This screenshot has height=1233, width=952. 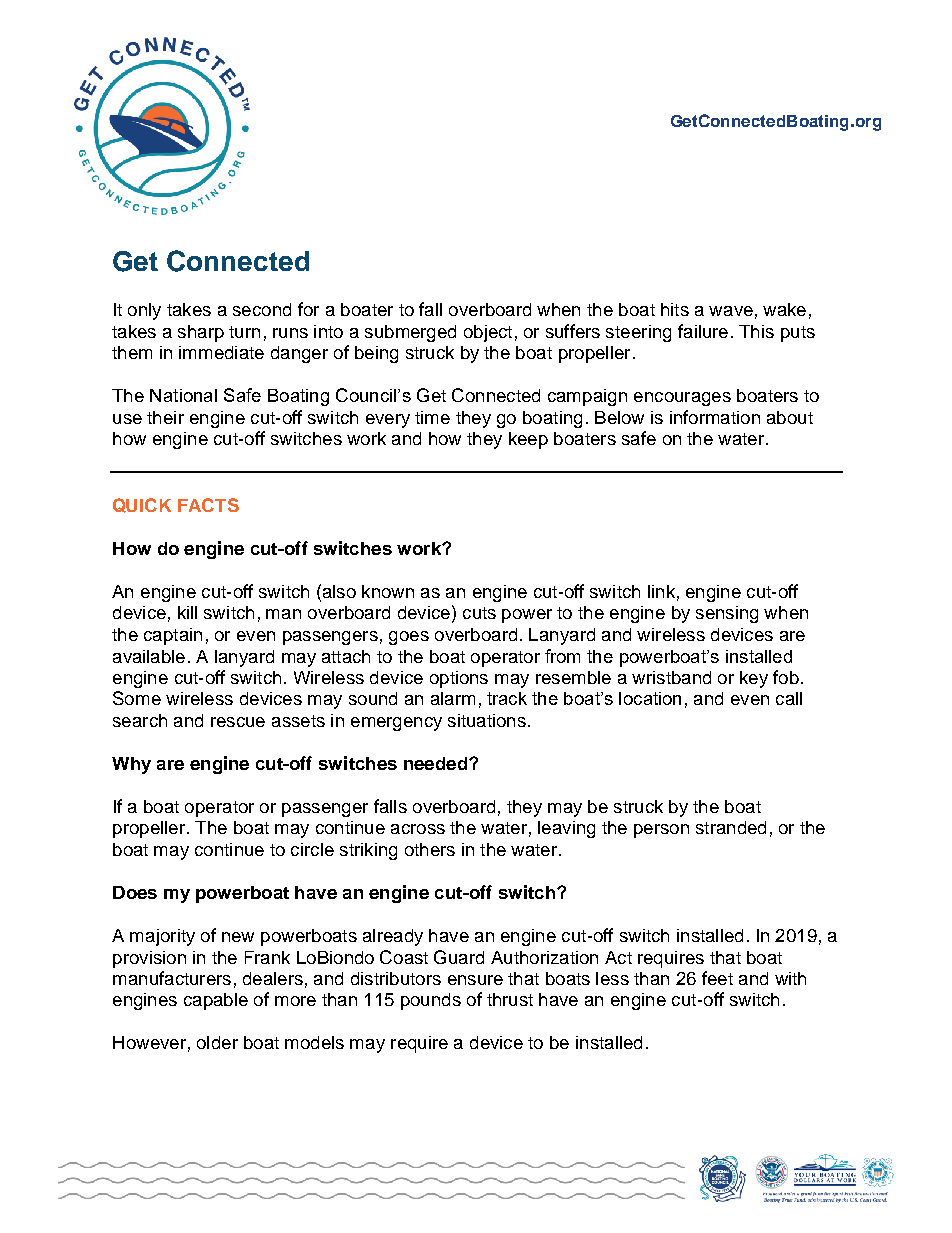 What do you see at coordinates (754, 679) in the screenshot?
I see `key` at bounding box center [754, 679].
